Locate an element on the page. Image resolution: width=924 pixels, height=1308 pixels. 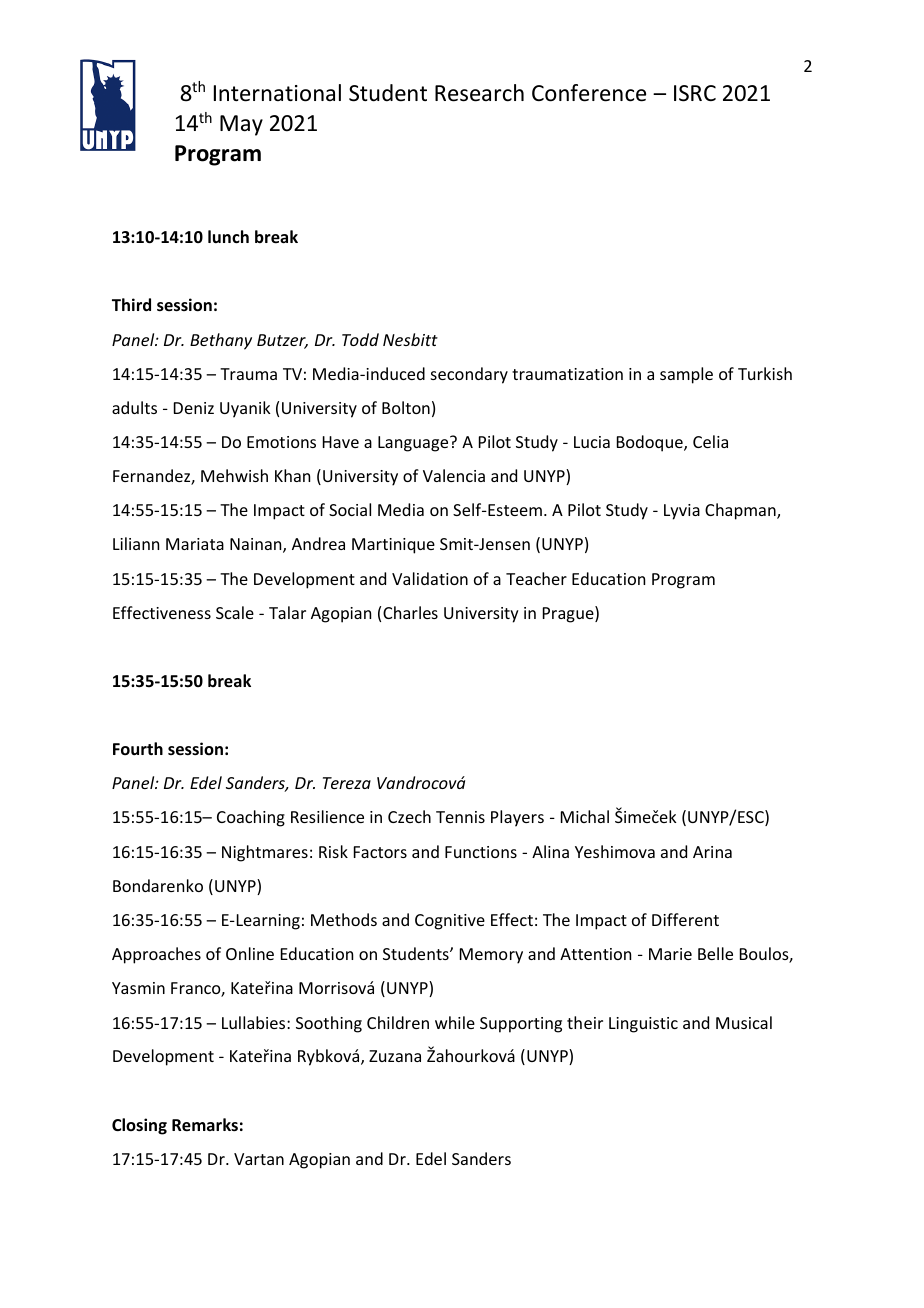
Valencia is located at coordinates (454, 475).
